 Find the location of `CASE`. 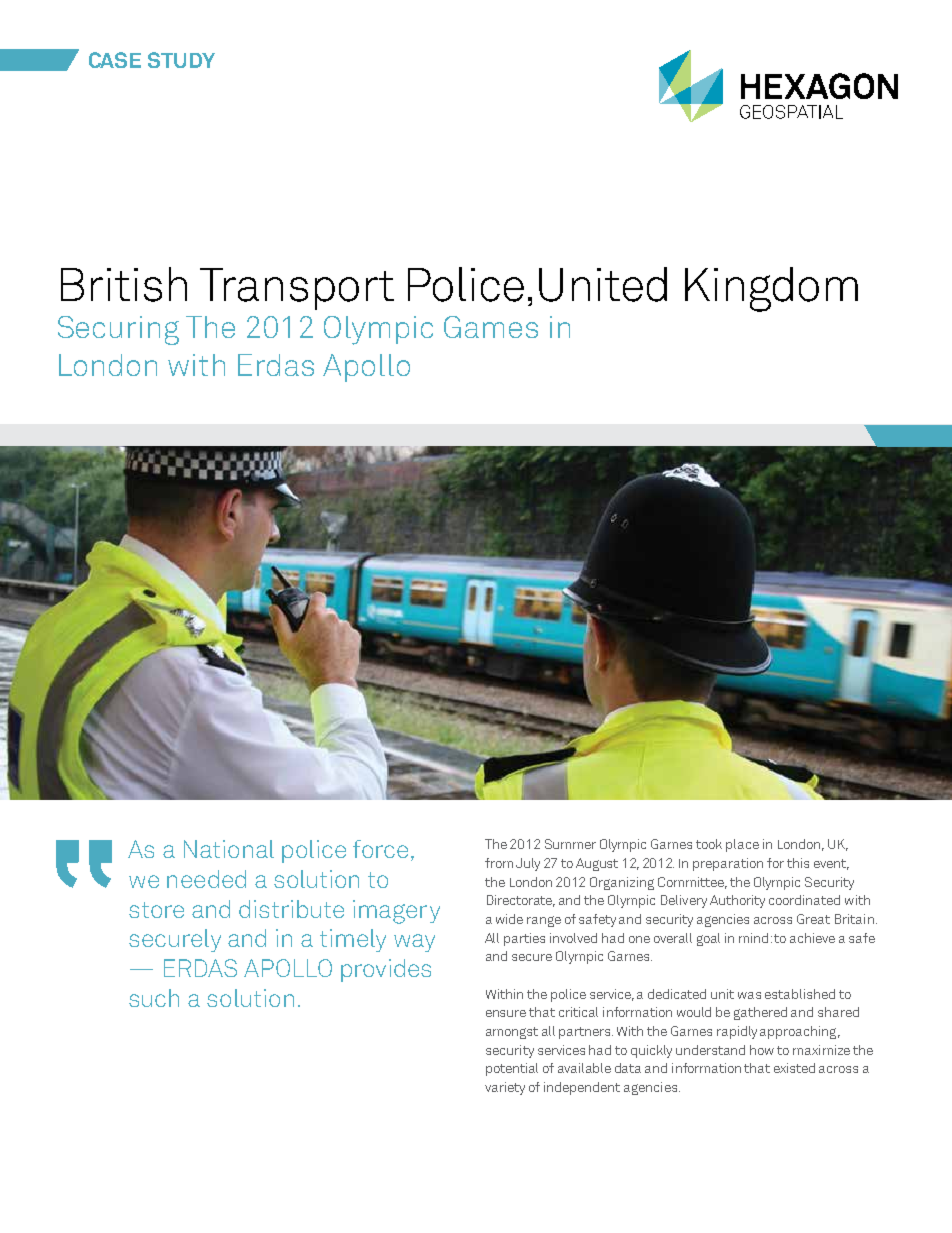

CASE is located at coordinates (115, 60).
